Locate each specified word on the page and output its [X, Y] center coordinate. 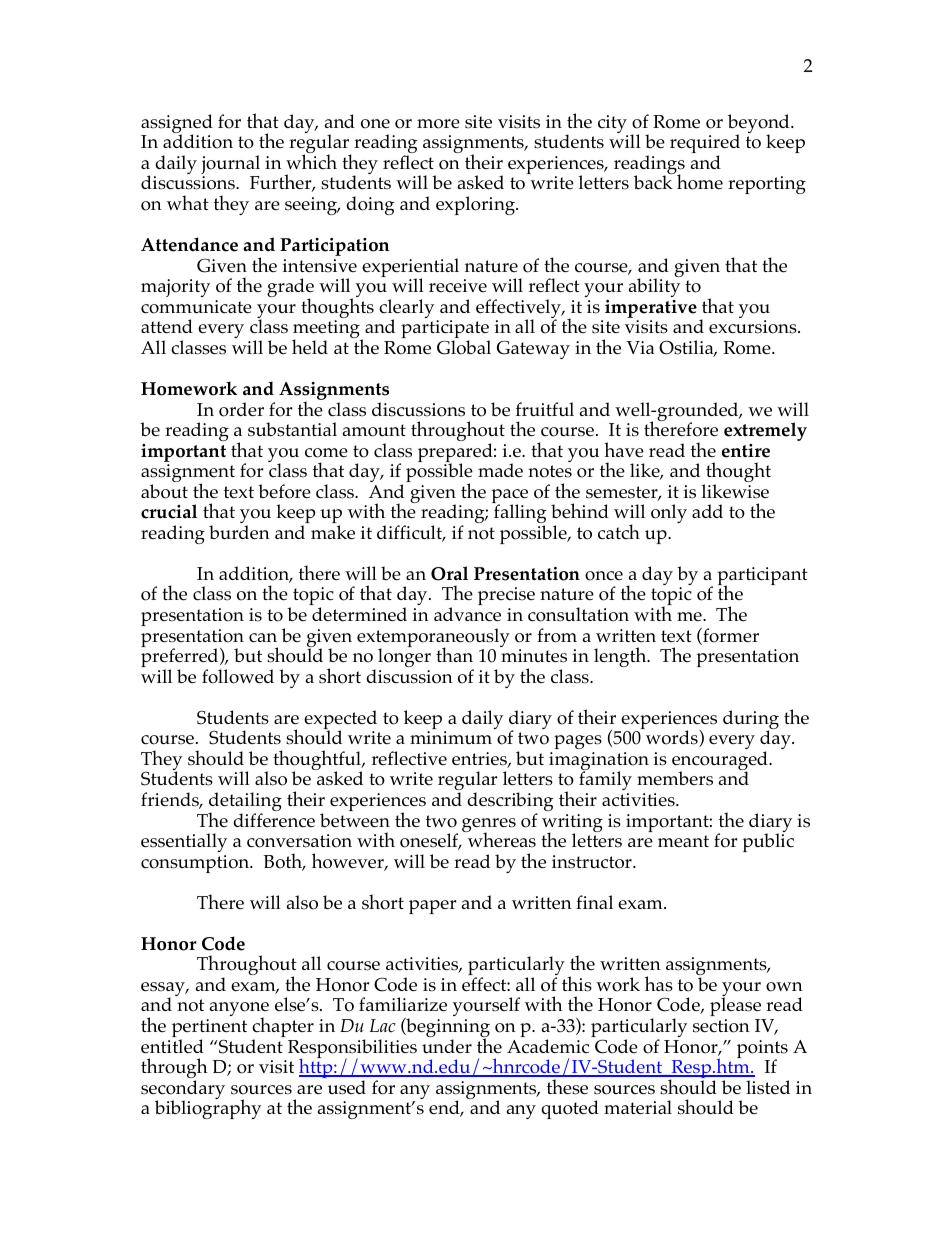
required [705, 145]
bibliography [208, 1108]
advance [467, 614]
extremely [765, 431]
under [447, 1046]
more [438, 124]
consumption [196, 864]
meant [683, 841]
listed [768, 1087]
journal [230, 166]
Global [464, 347]
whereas [500, 839]
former [730, 636]
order [241, 409]
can [263, 638]
